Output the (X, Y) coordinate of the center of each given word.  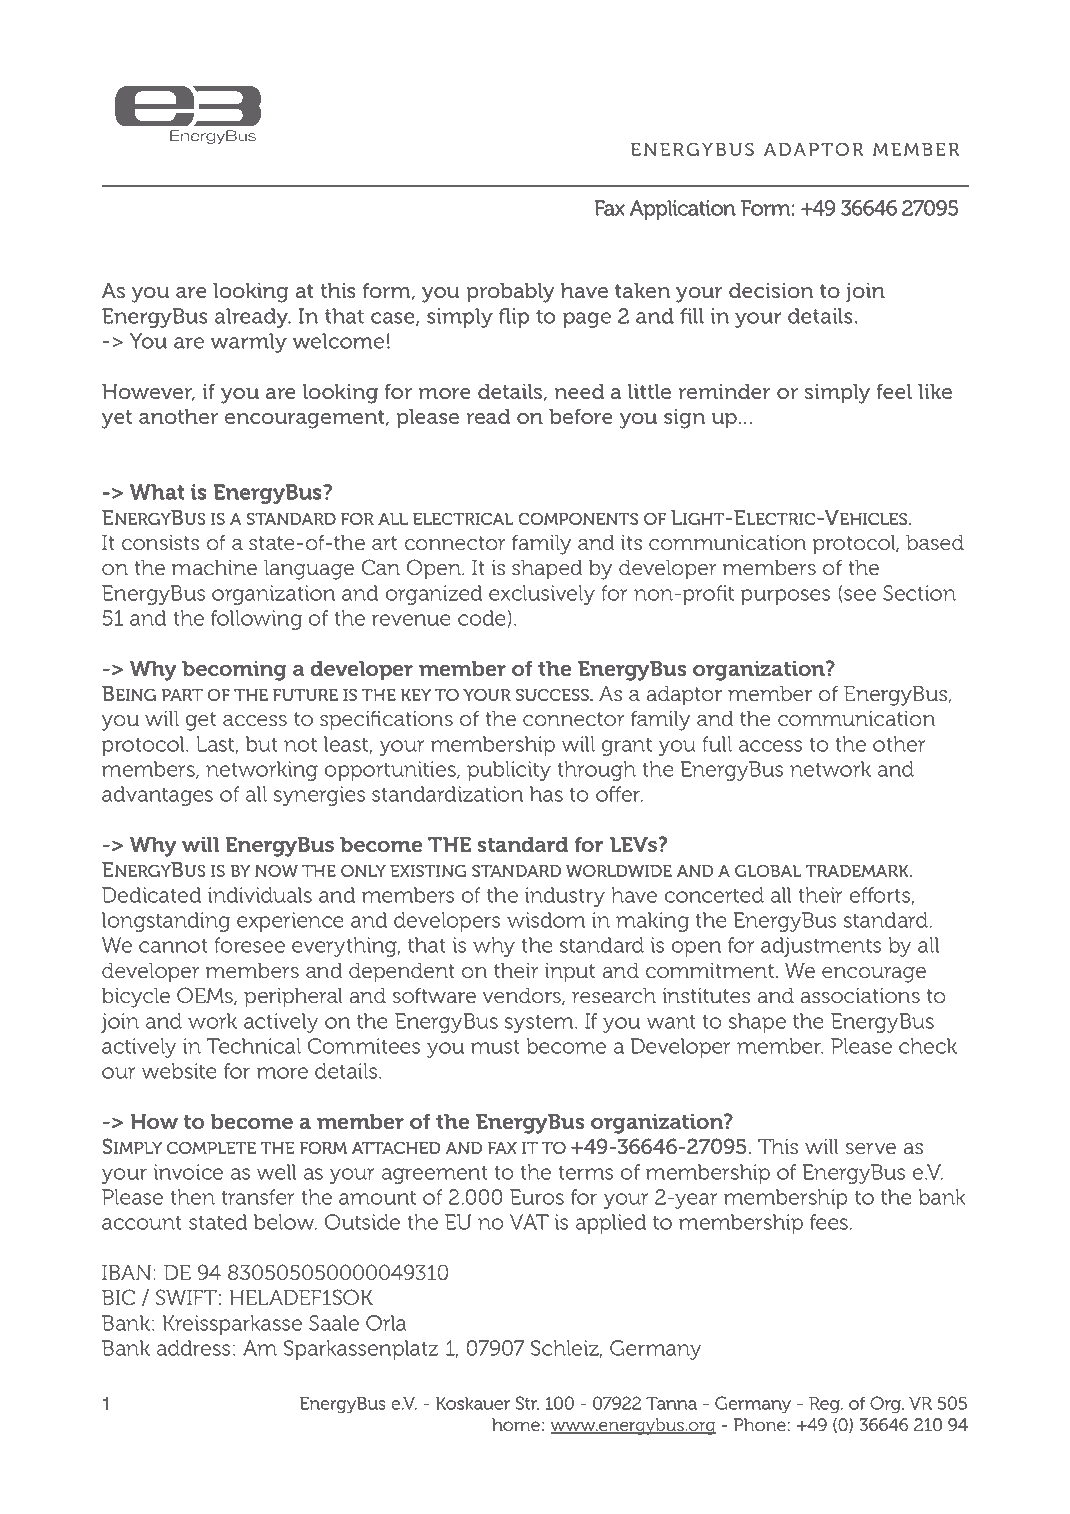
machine (214, 568)
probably (510, 293)
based (935, 543)
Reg (825, 1405)
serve (871, 1149)
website (179, 1071)
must (495, 1046)
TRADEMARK (858, 871)
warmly (248, 343)
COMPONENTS (578, 518)
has (546, 794)
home (516, 1425)
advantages (157, 796)
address (193, 1348)
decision (771, 290)
